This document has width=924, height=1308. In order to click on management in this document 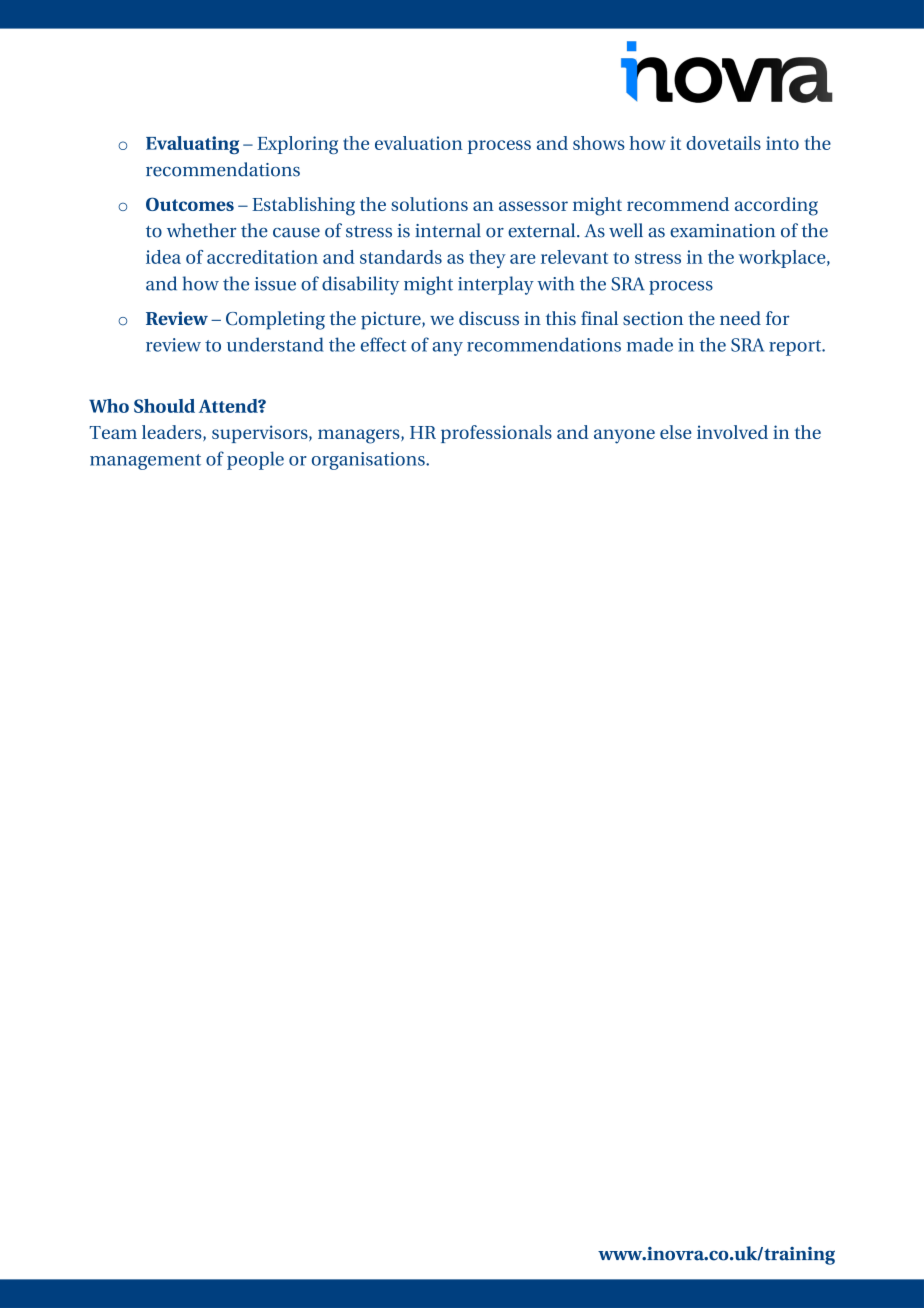, I will do `click(145, 462)`.
